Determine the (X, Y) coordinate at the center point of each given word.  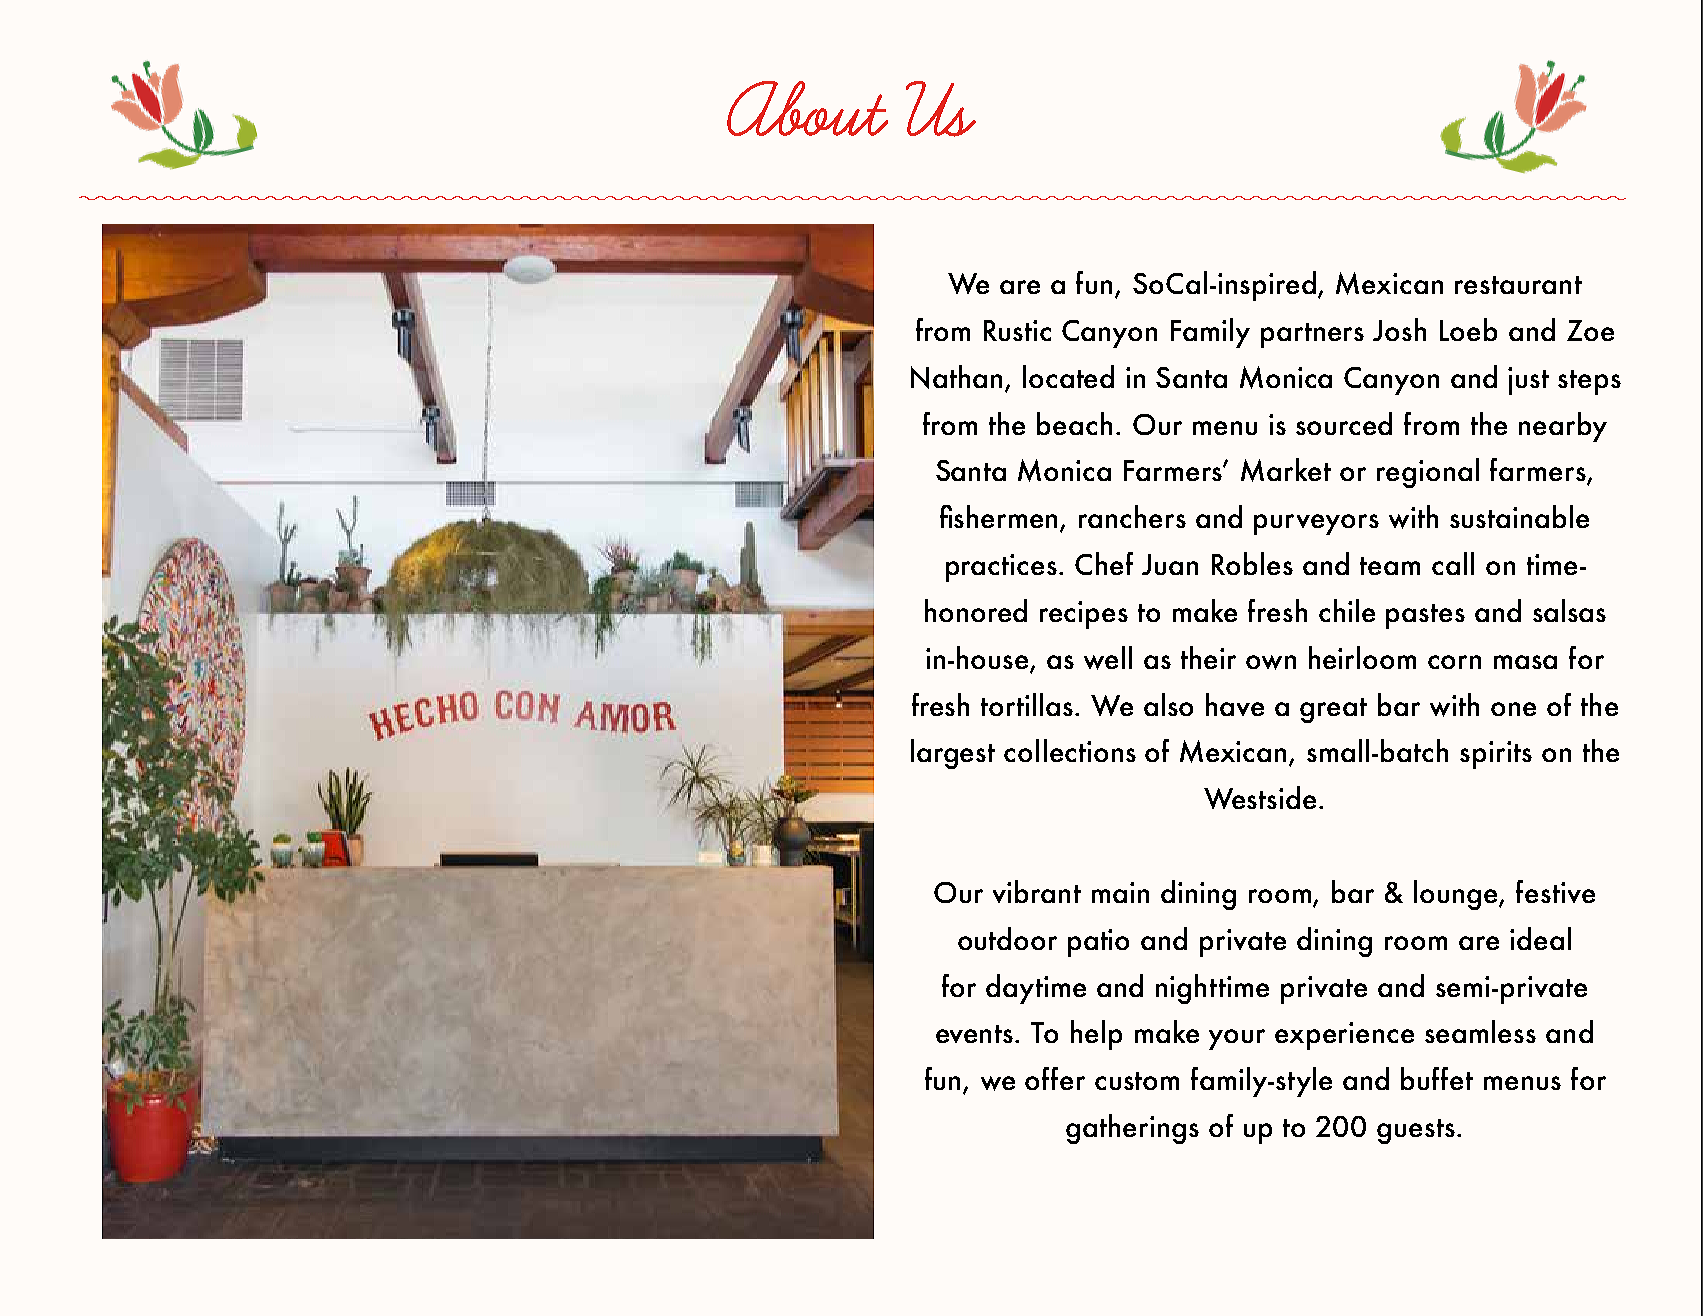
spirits (1496, 755)
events (976, 1034)
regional (1428, 473)
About (807, 108)
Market (1286, 470)
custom (1137, 1081)
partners (1312, 335)
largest (953, 754)
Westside (1260, 797)
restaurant (1518, 285)
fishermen (1000, 518)
